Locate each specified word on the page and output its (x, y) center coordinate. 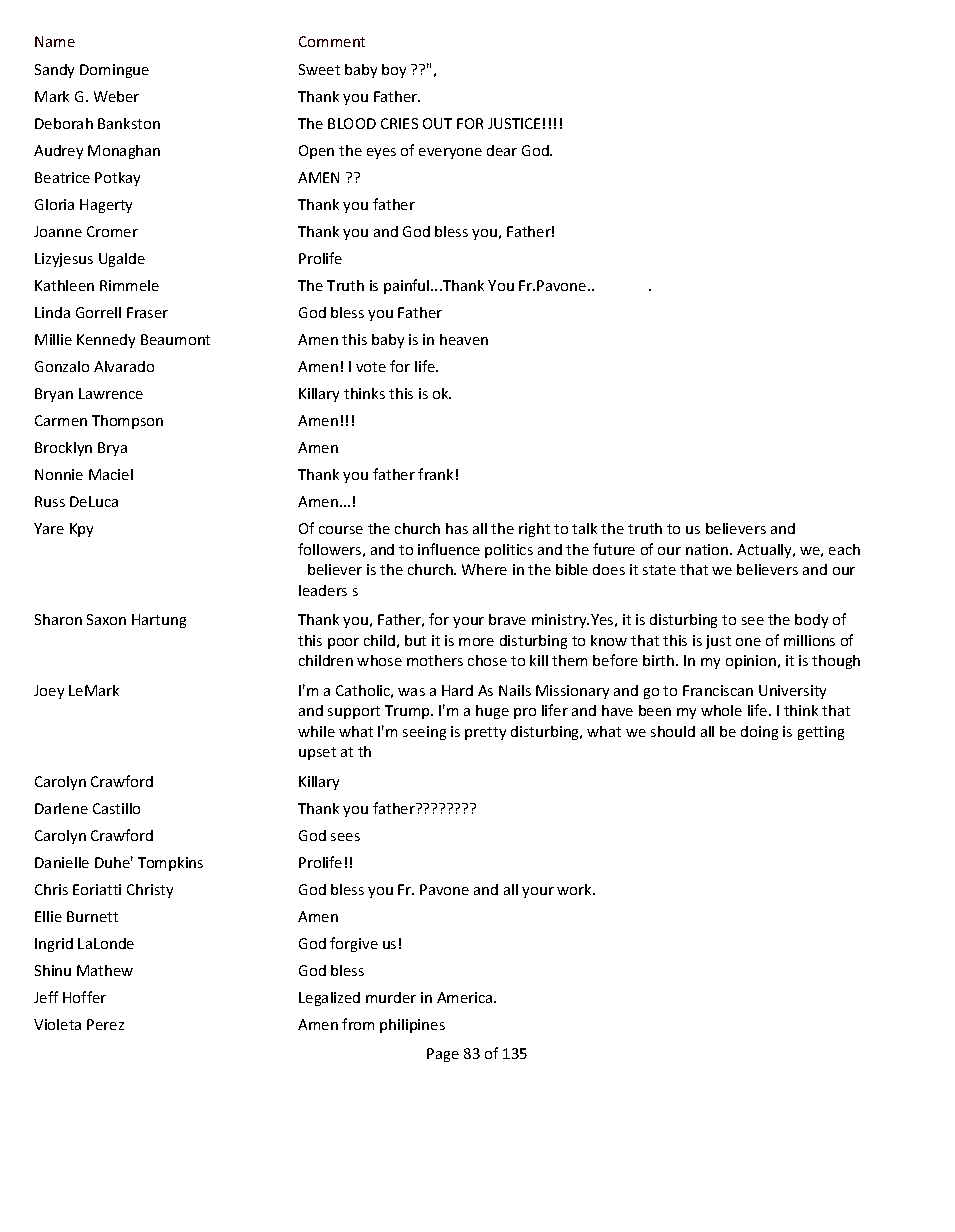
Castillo (116, 808)
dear (502, 150)
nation (708, 549)
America (466, 997)
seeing (424, 733)
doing (759, 733)
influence (449, 549)
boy (394, 71)
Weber (116, 96)
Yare (49, 528)
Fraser (147, 312)
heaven (464, 339)
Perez (105, 1024)
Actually (765, 551)
